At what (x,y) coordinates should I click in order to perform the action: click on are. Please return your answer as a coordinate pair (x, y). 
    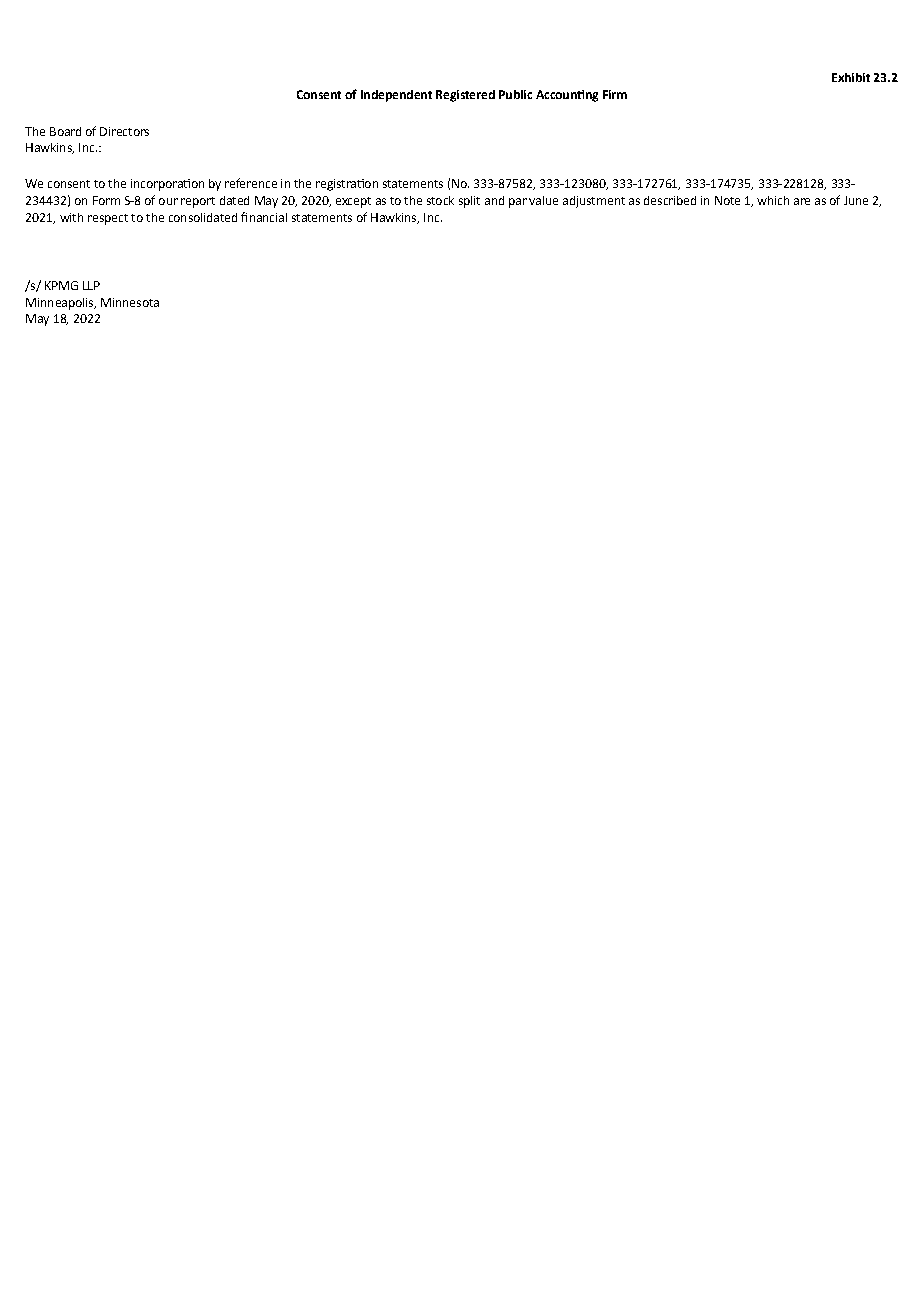
    Looking at the image, I should click on (802, 201).
